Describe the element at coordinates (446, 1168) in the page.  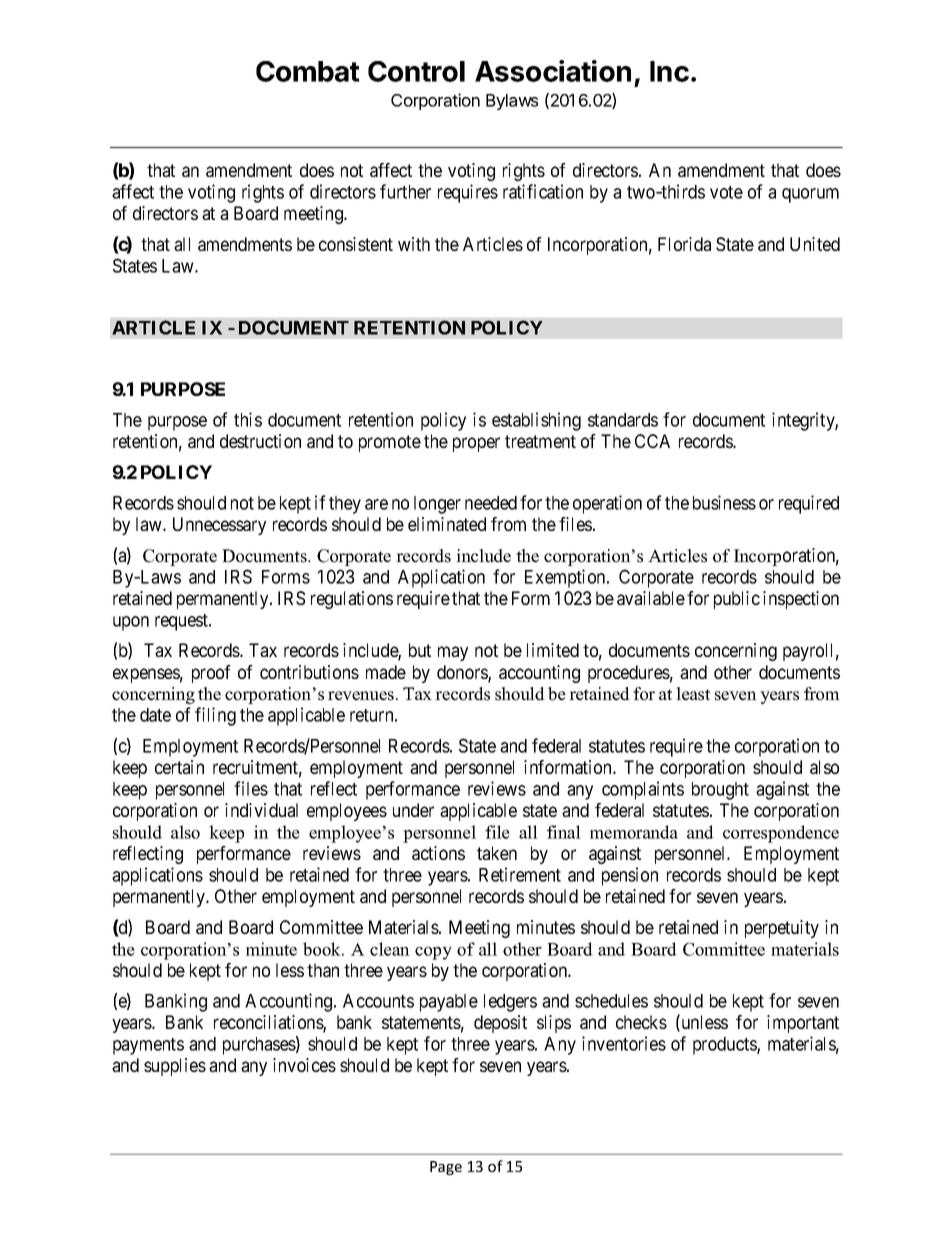
I see `Page` at that location.
